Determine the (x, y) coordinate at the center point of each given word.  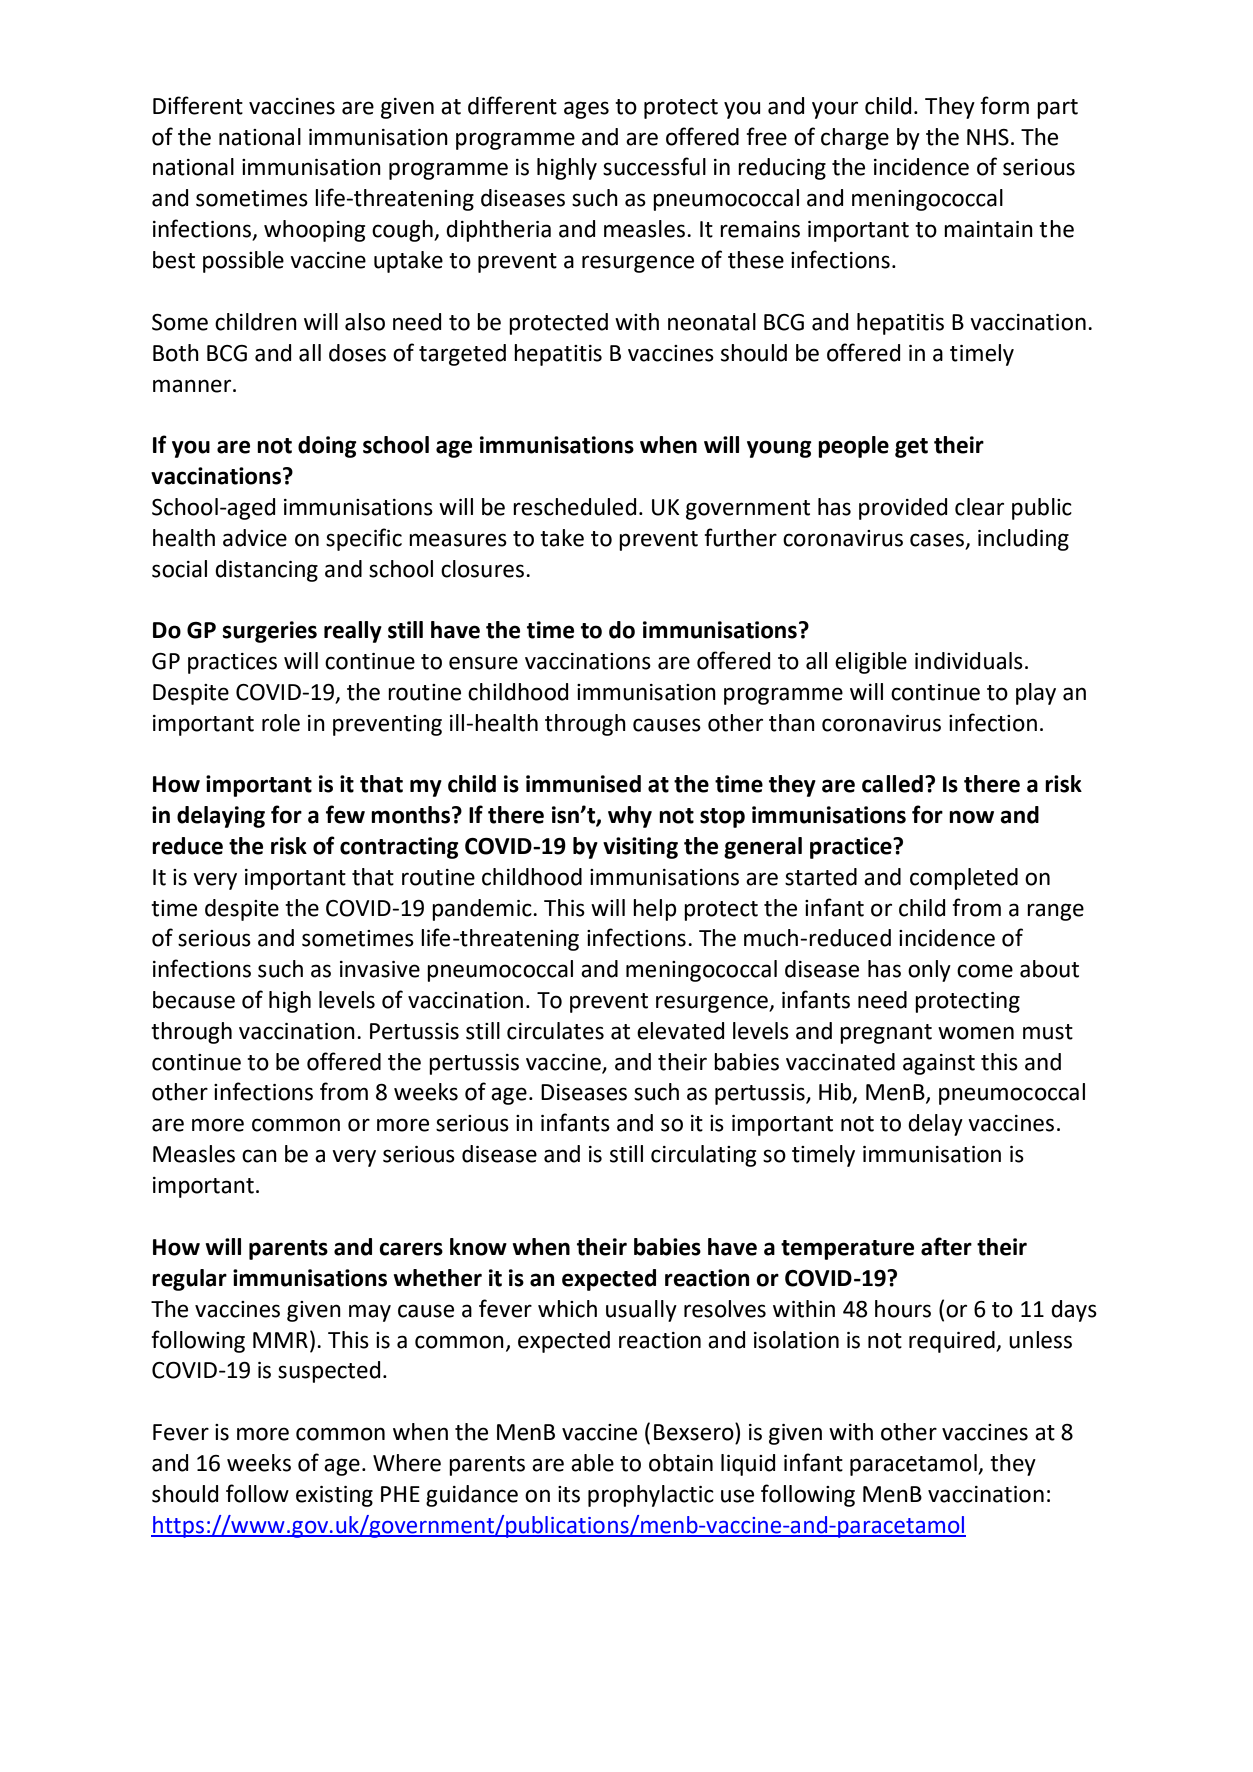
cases (937, 540)
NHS (988, 137)
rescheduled (574, 507)
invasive (380, 969)
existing (334, 1496)
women (976, 1033)
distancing (266, 571)
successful (654, 166)
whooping (314, 231)
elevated (680, 1031)
